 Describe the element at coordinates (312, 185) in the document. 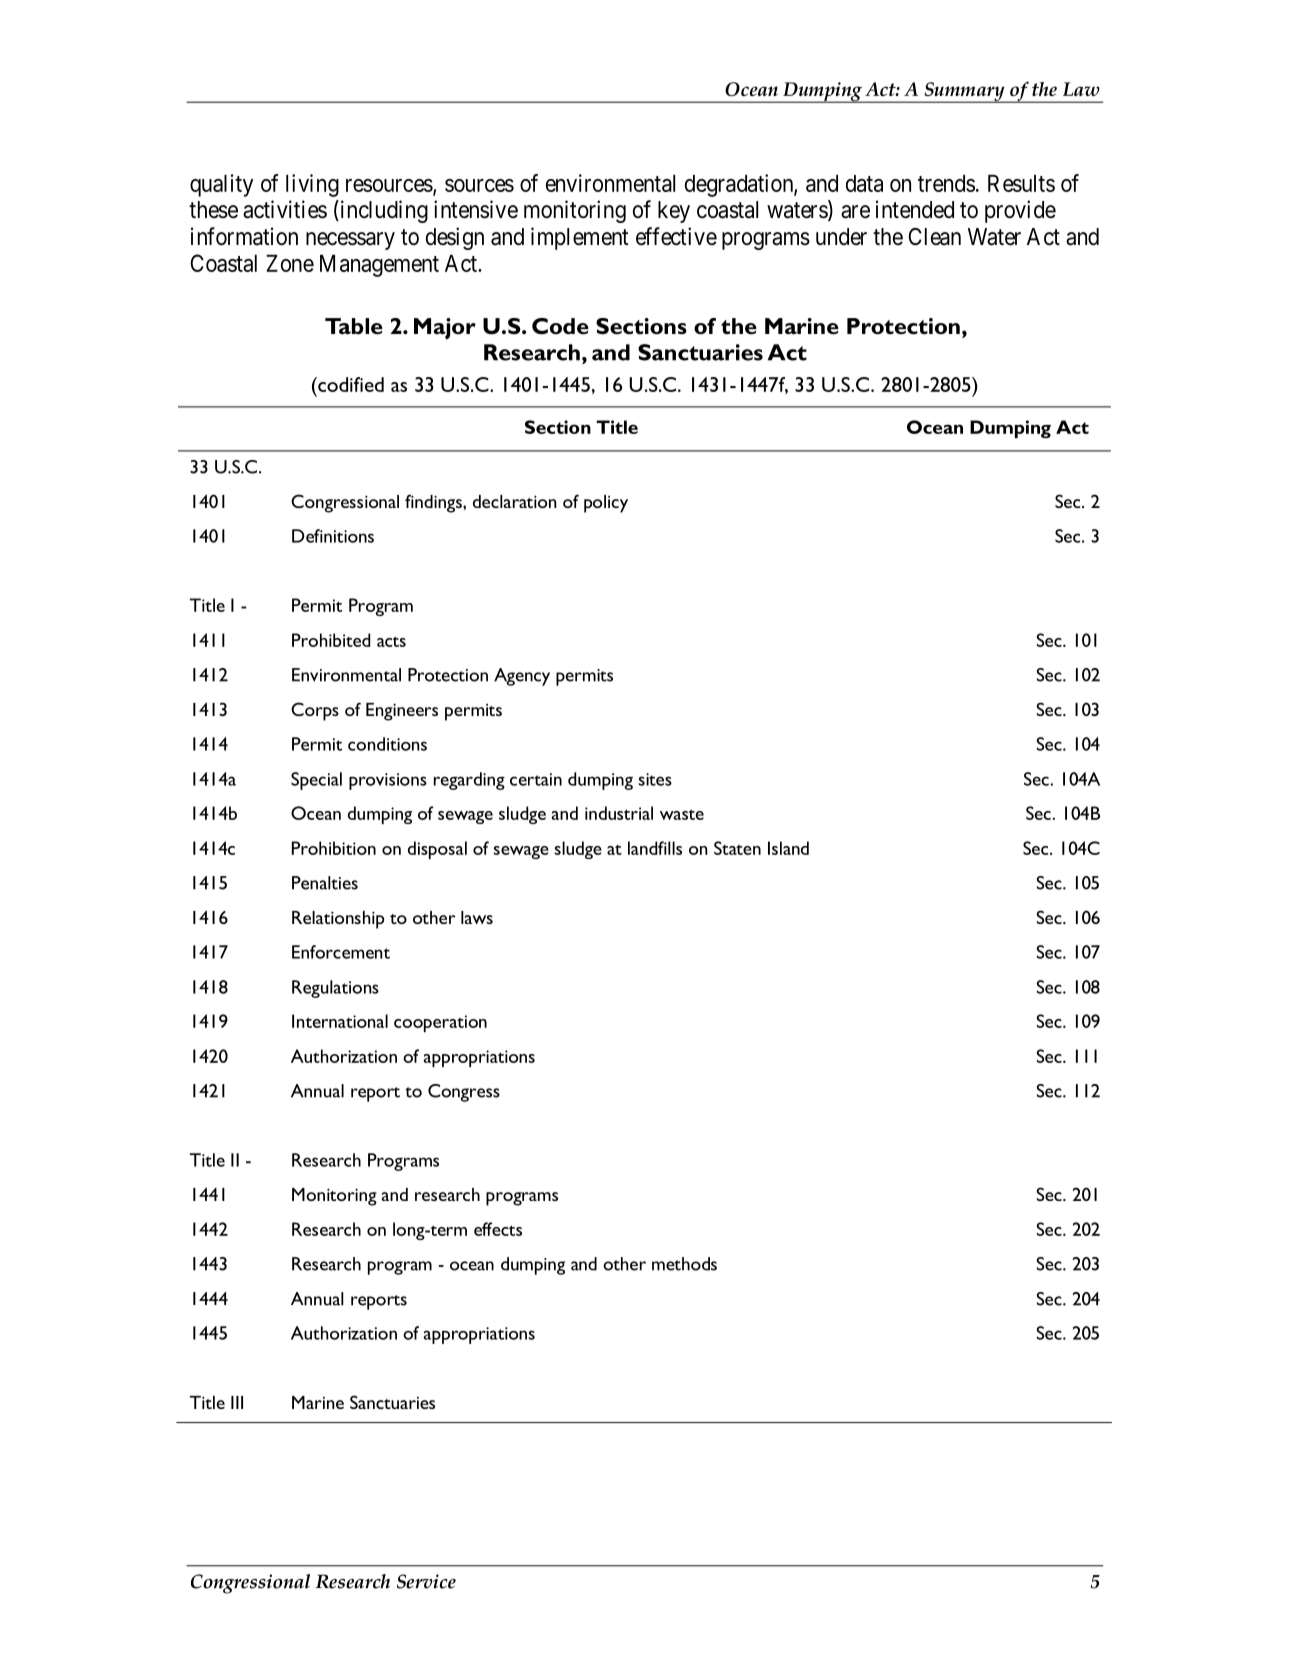

I see `living` at that location.
